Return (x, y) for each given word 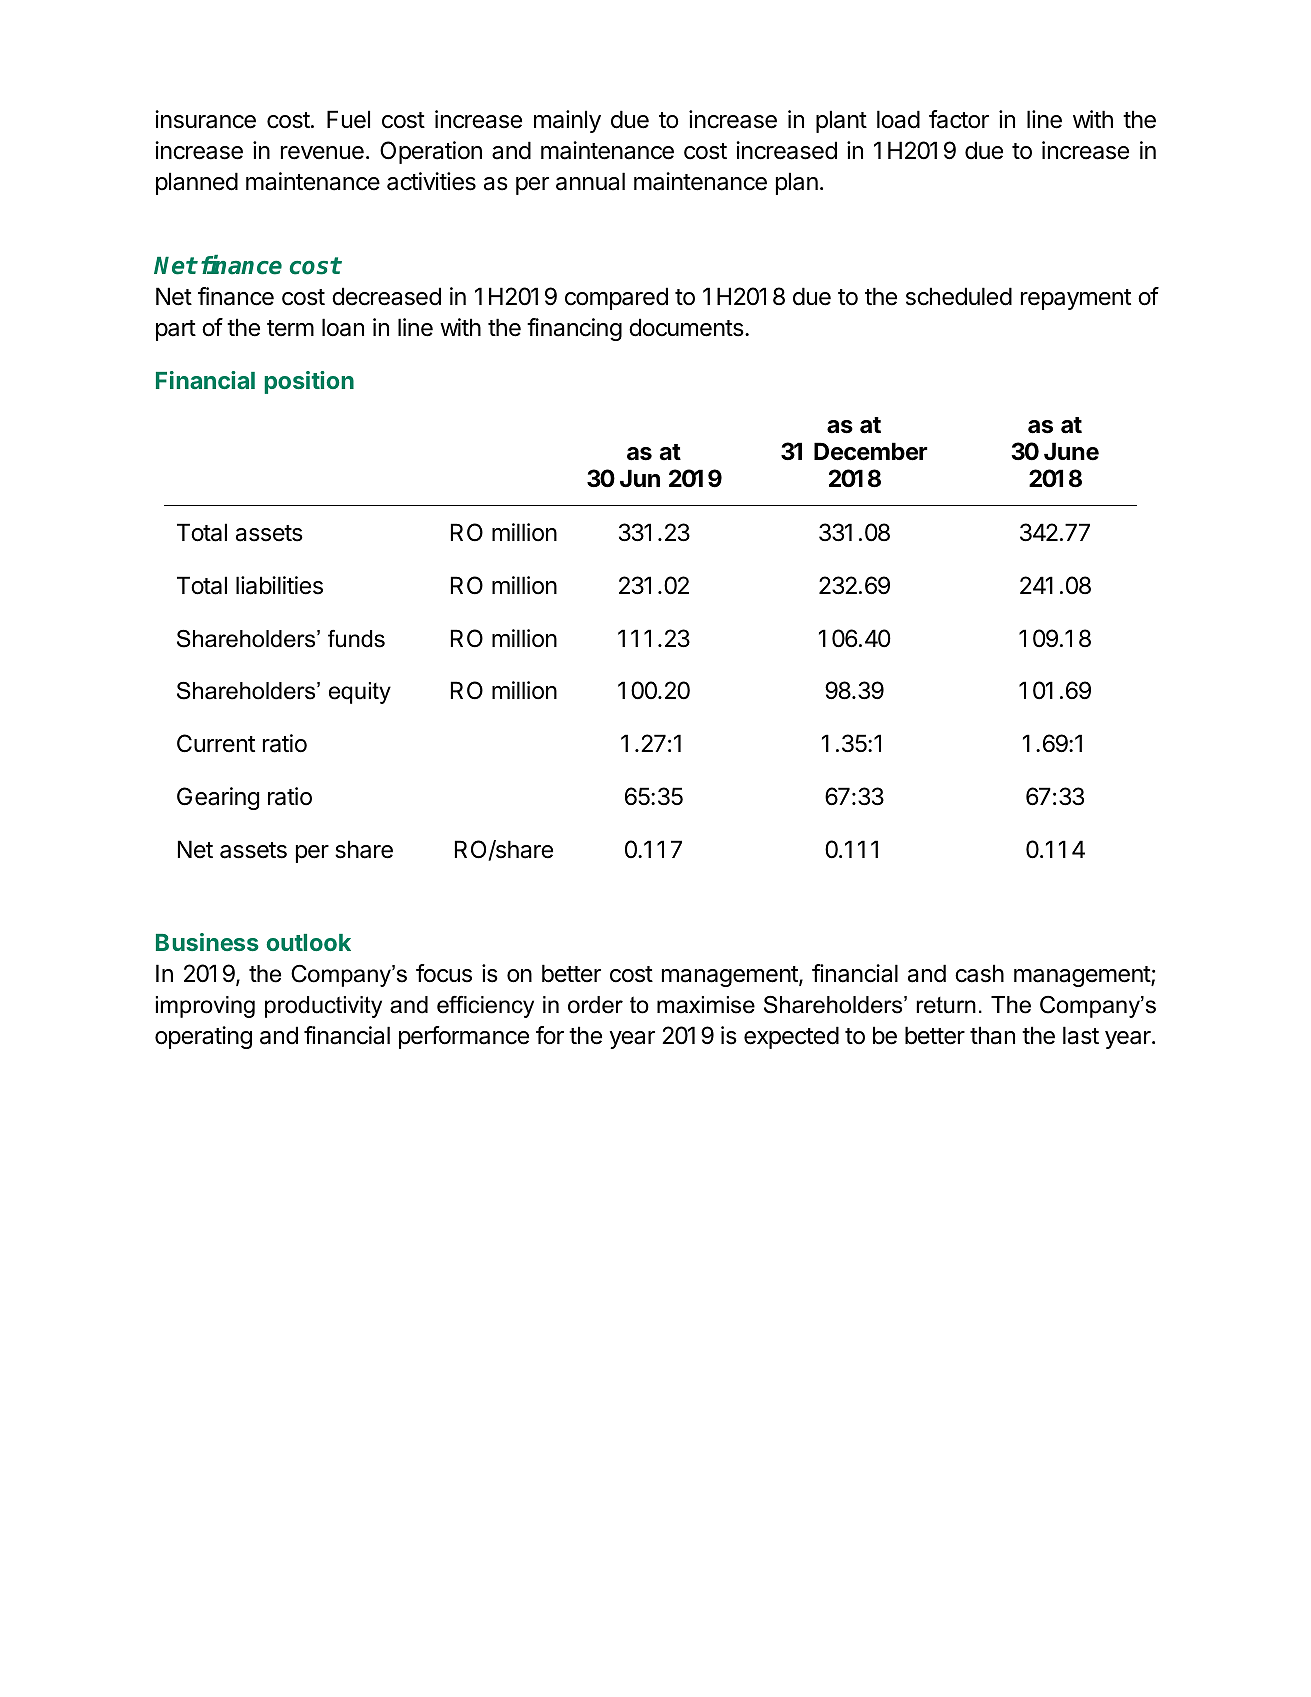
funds (356, 639)
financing (574, 329)
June (1071, 451)
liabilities (279, 585)
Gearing (218, 798)
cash (979, 973)
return (946, 1005)
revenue (322, 153)
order (595, 1005)
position (309, 382)
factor (959, 119)
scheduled (959, 296)
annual (590, 181)
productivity (323, 1007)
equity (360, 693)
